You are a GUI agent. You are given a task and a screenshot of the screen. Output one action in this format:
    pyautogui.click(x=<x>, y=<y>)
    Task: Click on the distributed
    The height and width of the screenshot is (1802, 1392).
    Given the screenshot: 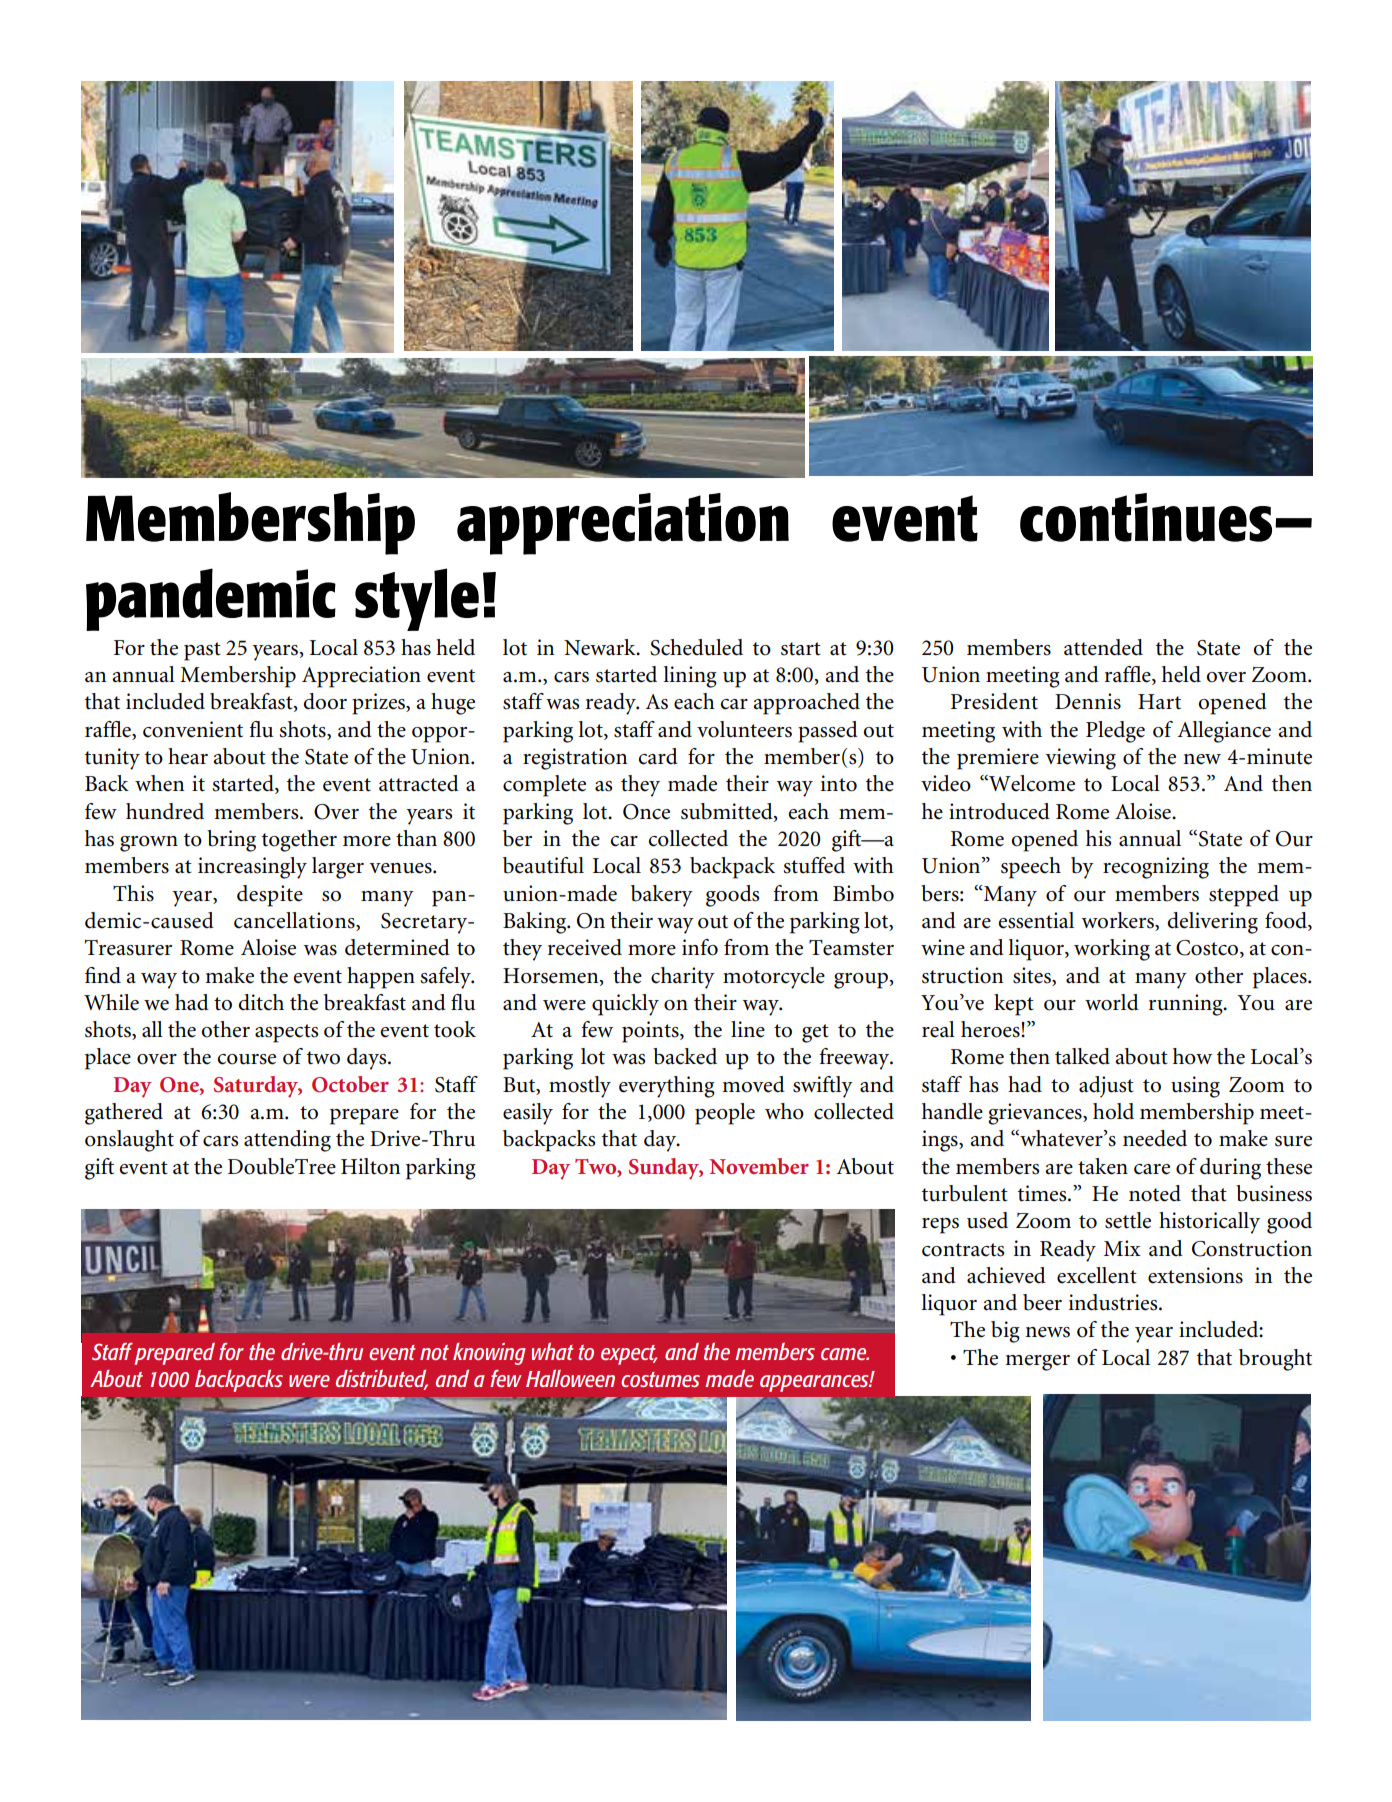 What is the action you would take?
    pyautogui.click(x=382, y=1379)
